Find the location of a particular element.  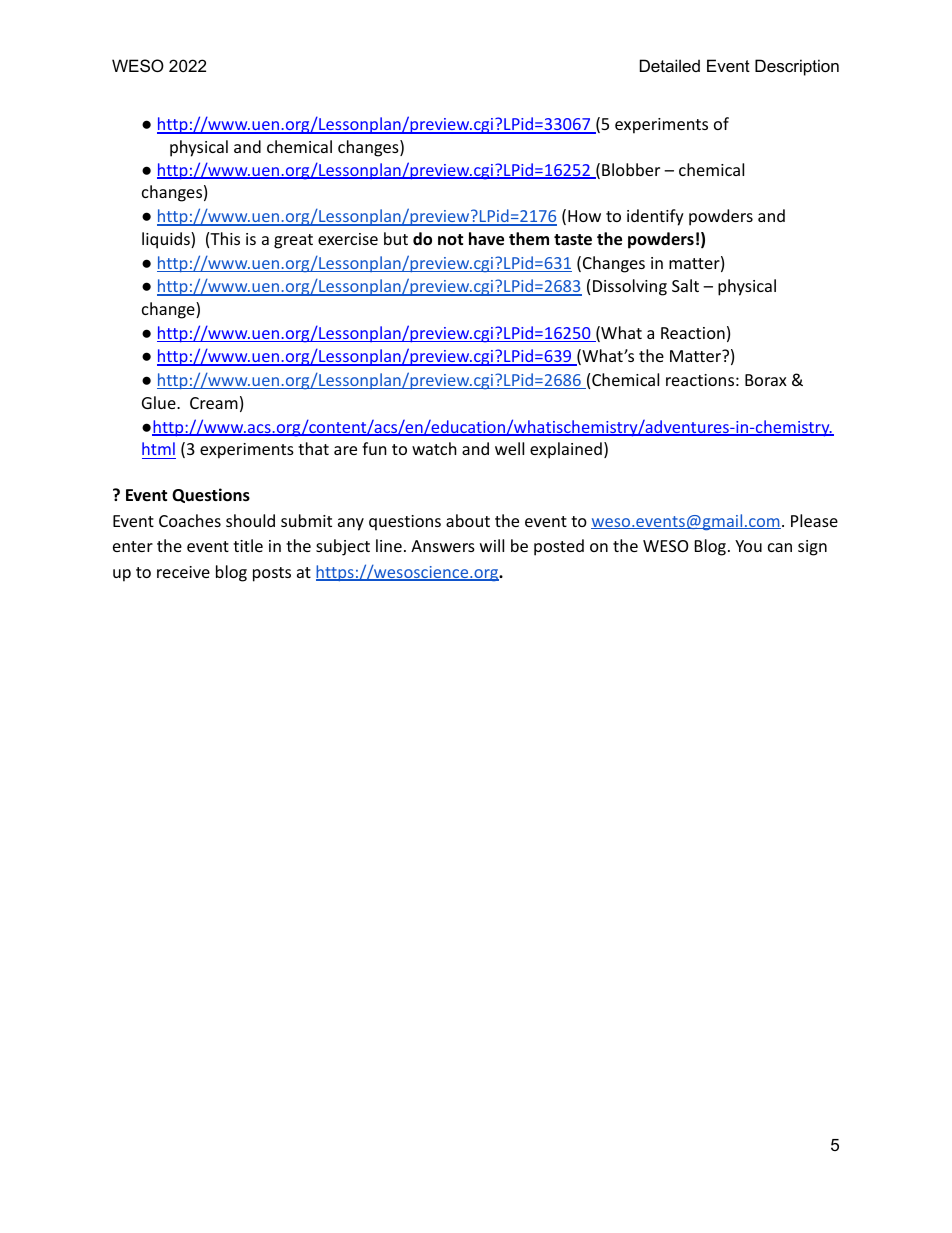

Description is located at coordinates (797, 67).
